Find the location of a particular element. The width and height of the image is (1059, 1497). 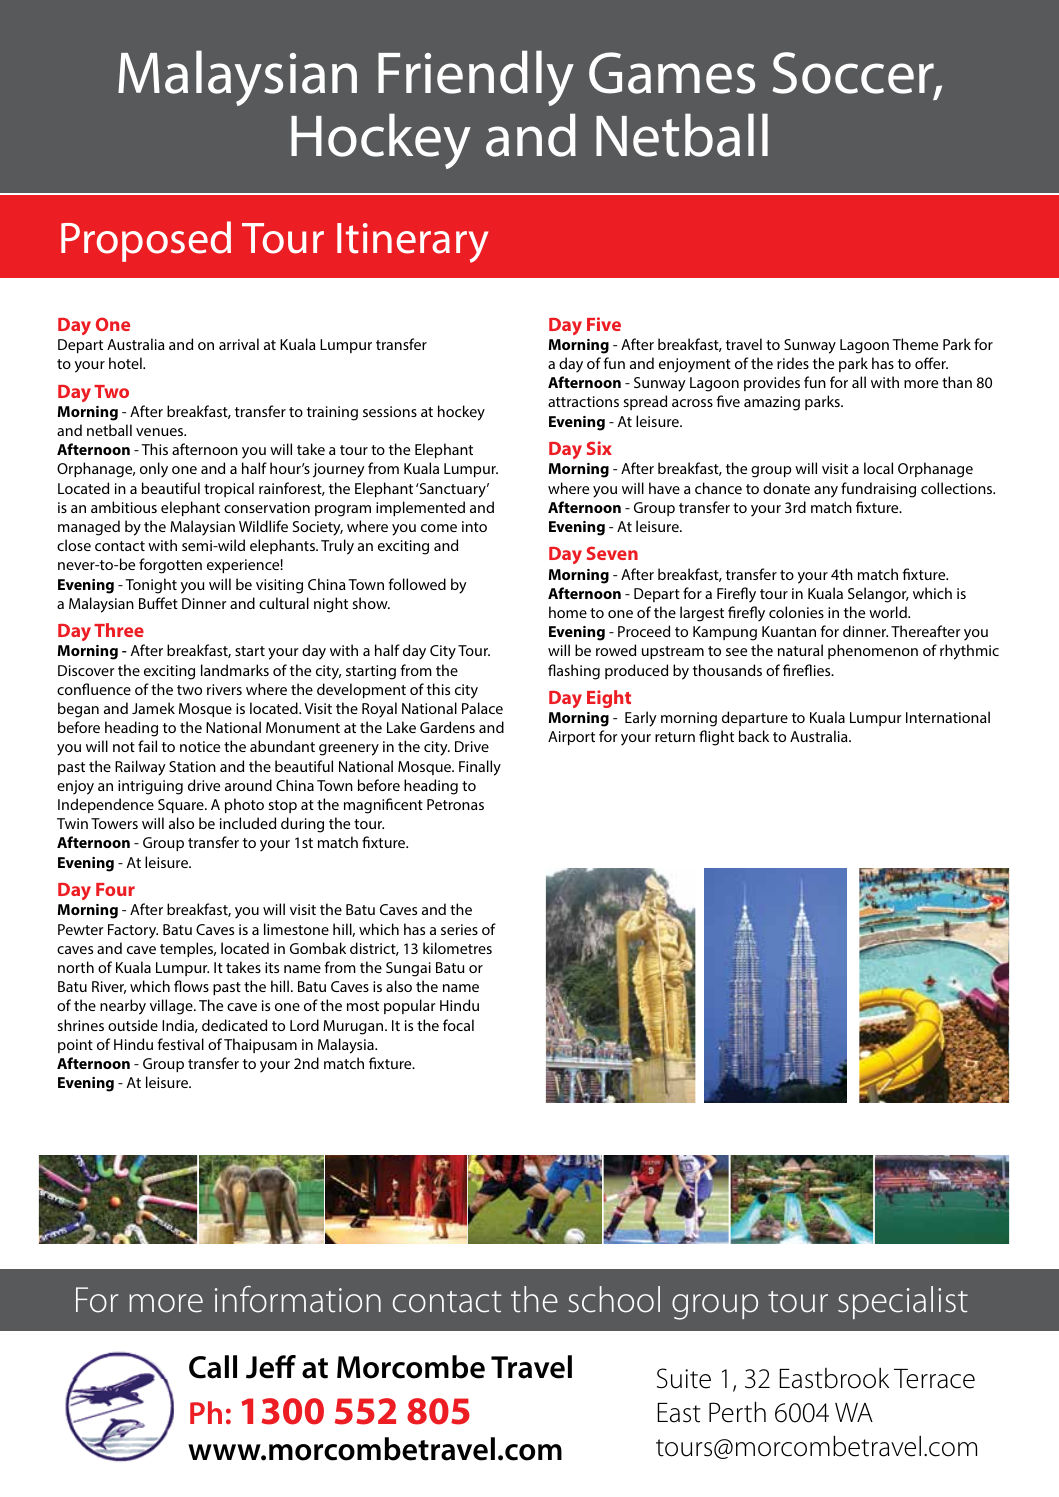

fundraising is located at coordinates (878, 490).
